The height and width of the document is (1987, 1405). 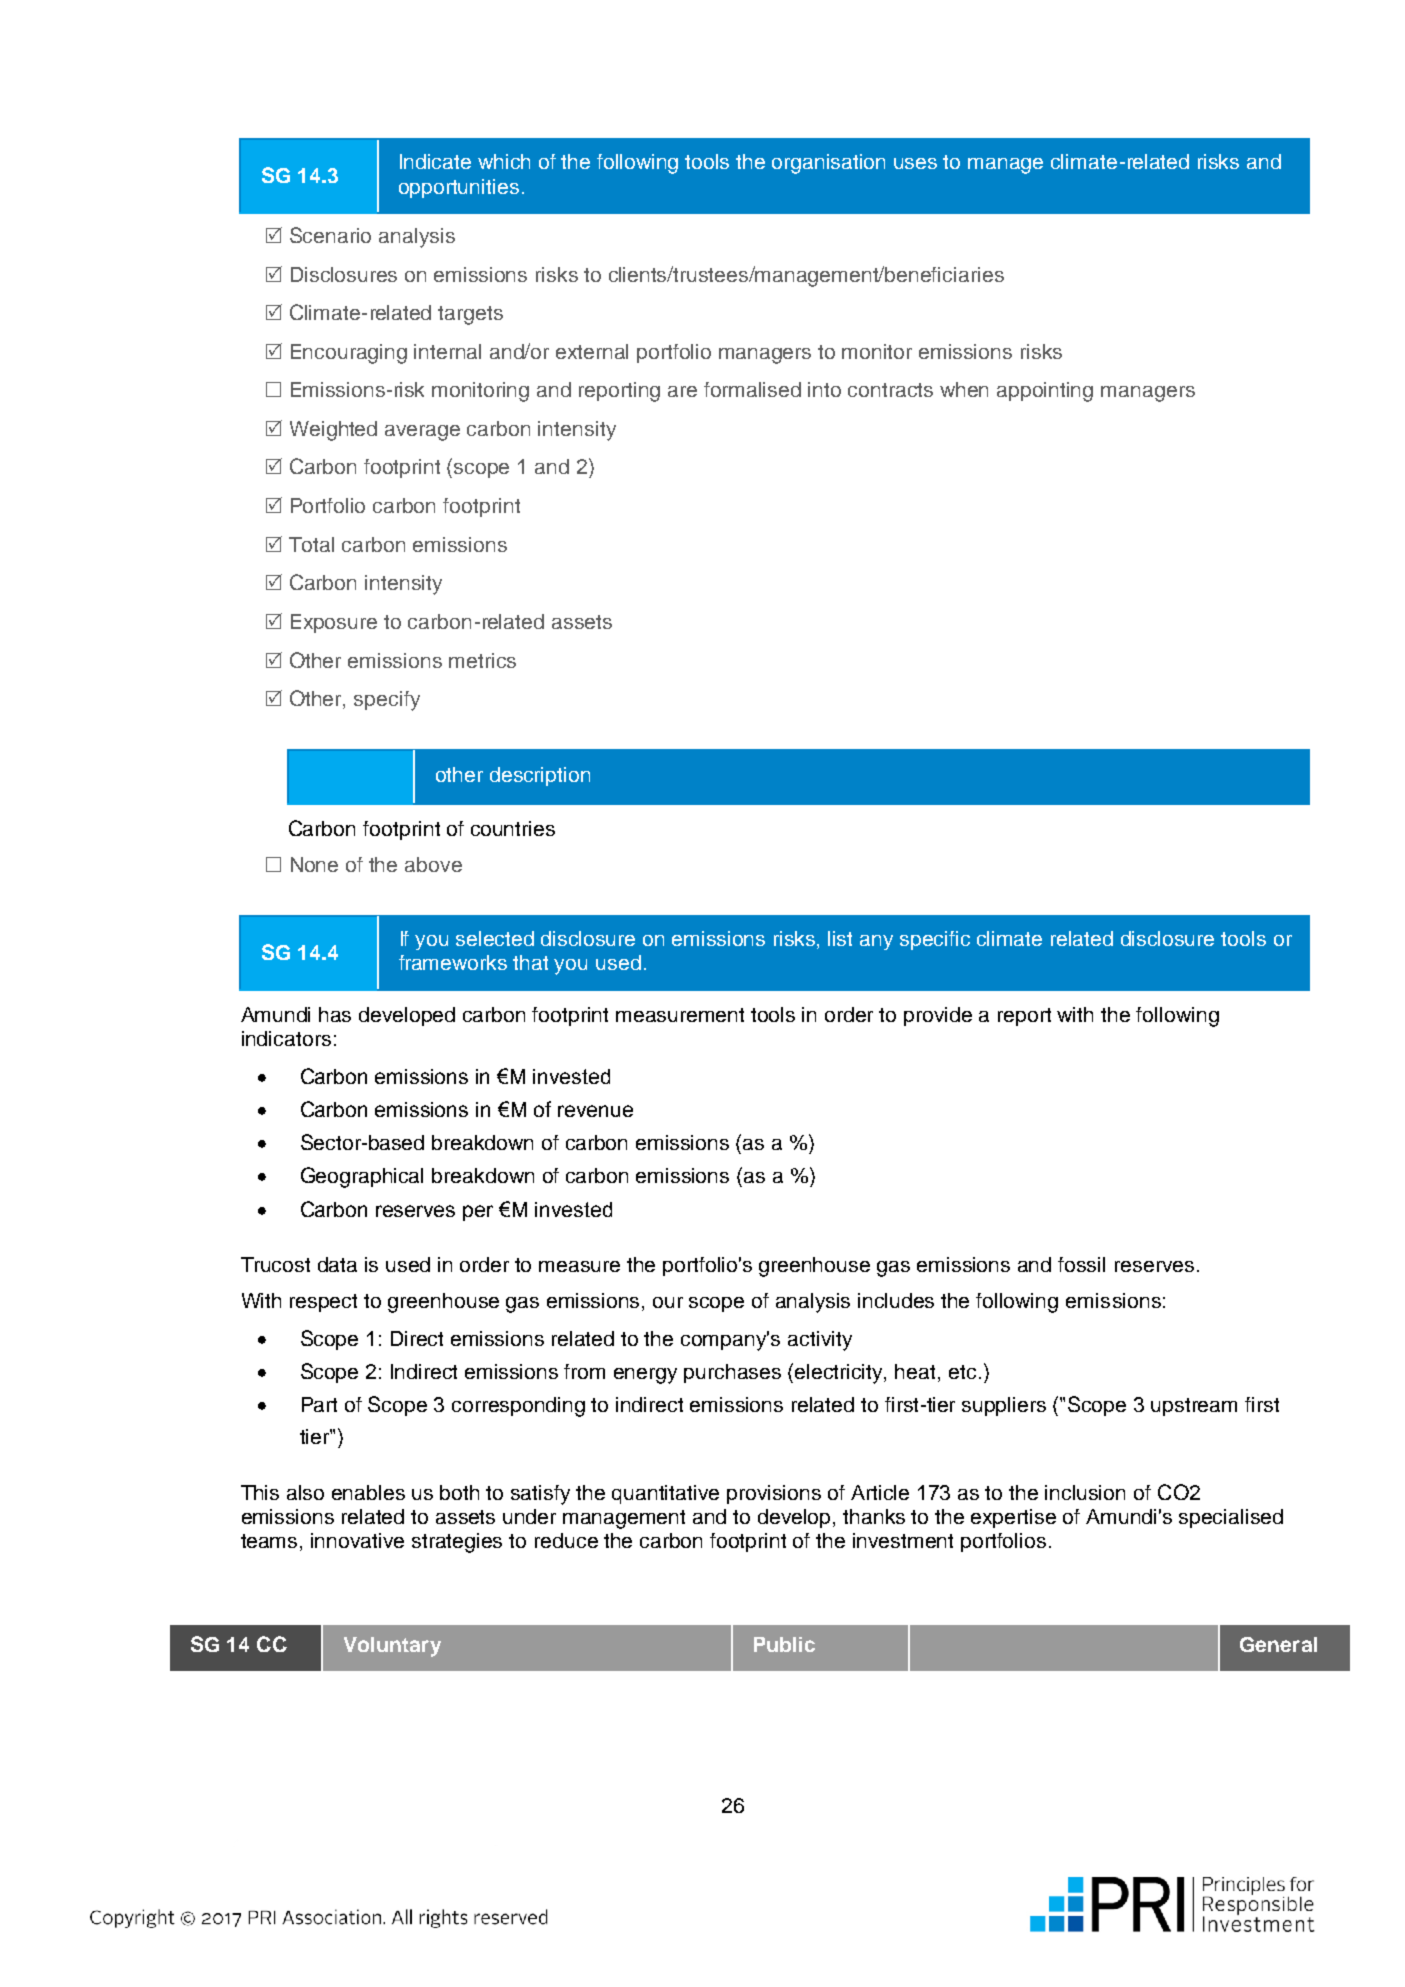 I want to click on activity, so click(x=820, y=1341).
